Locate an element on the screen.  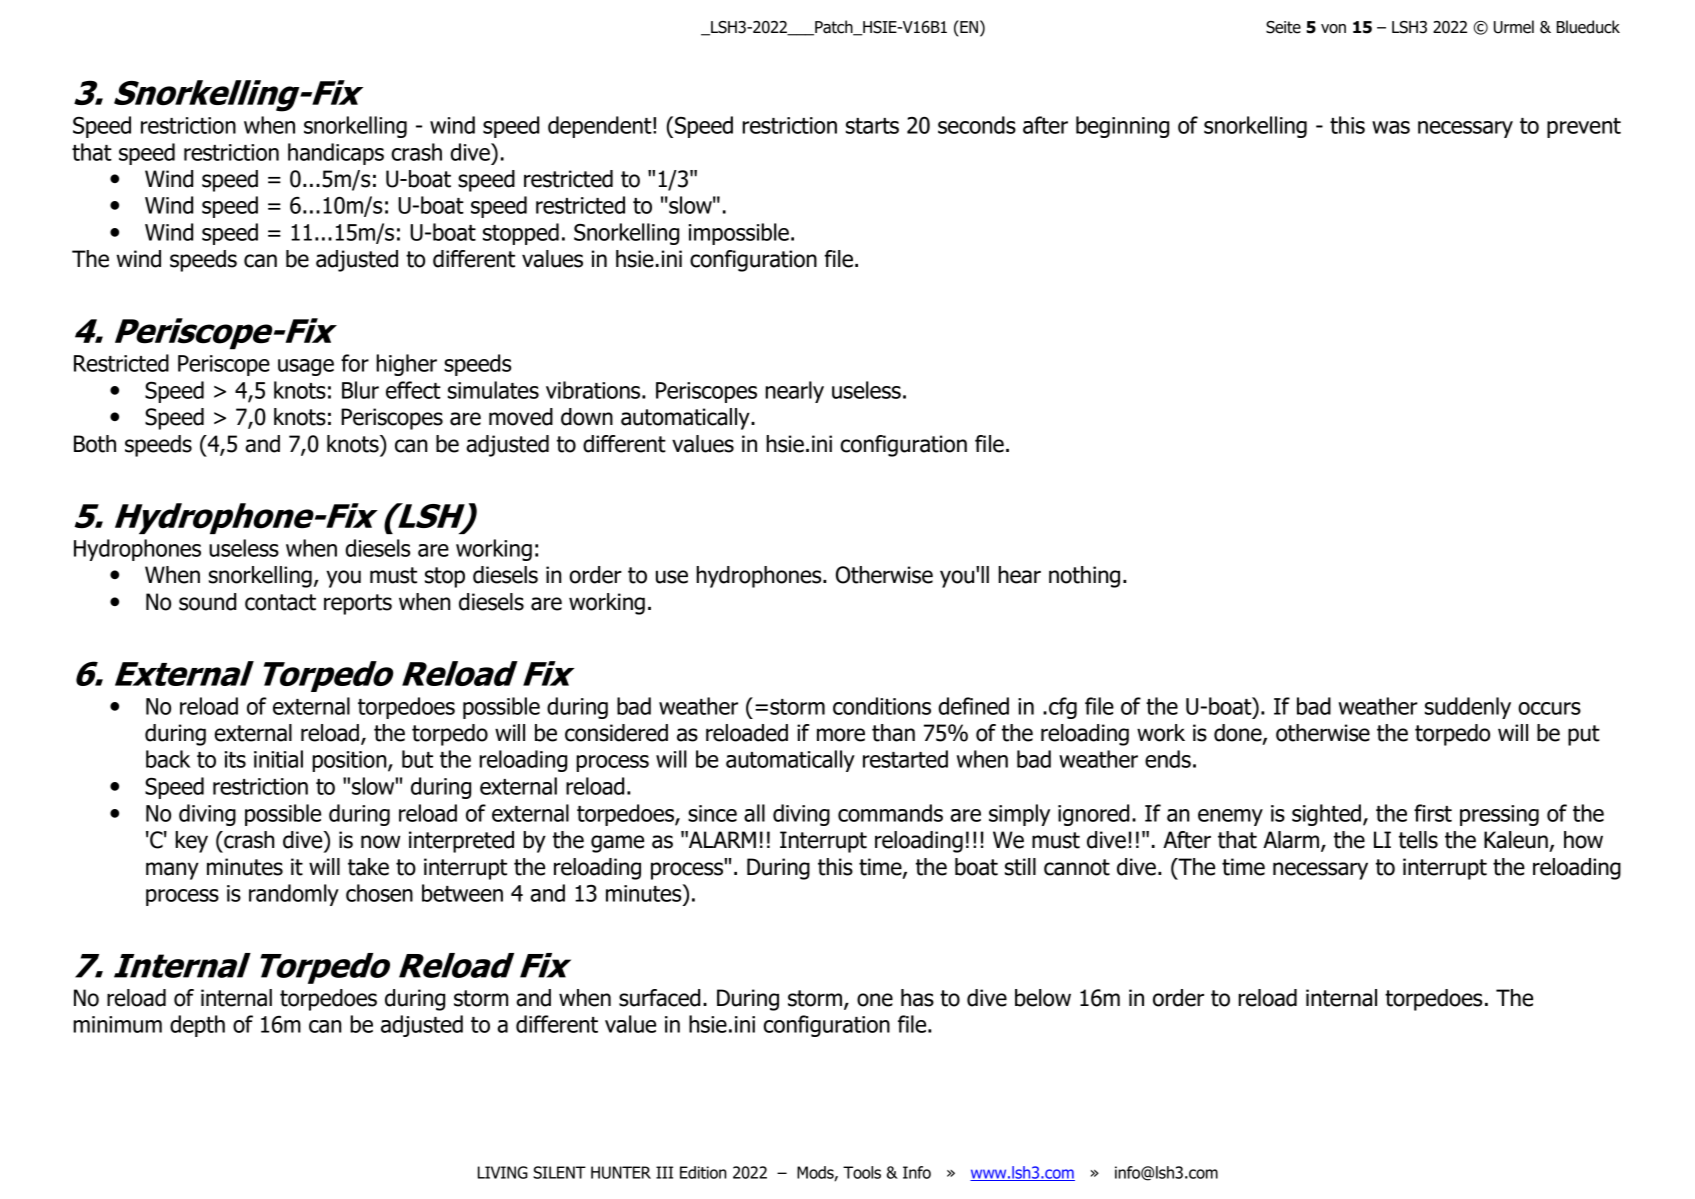
below is located at coordinates (1043, 998).
